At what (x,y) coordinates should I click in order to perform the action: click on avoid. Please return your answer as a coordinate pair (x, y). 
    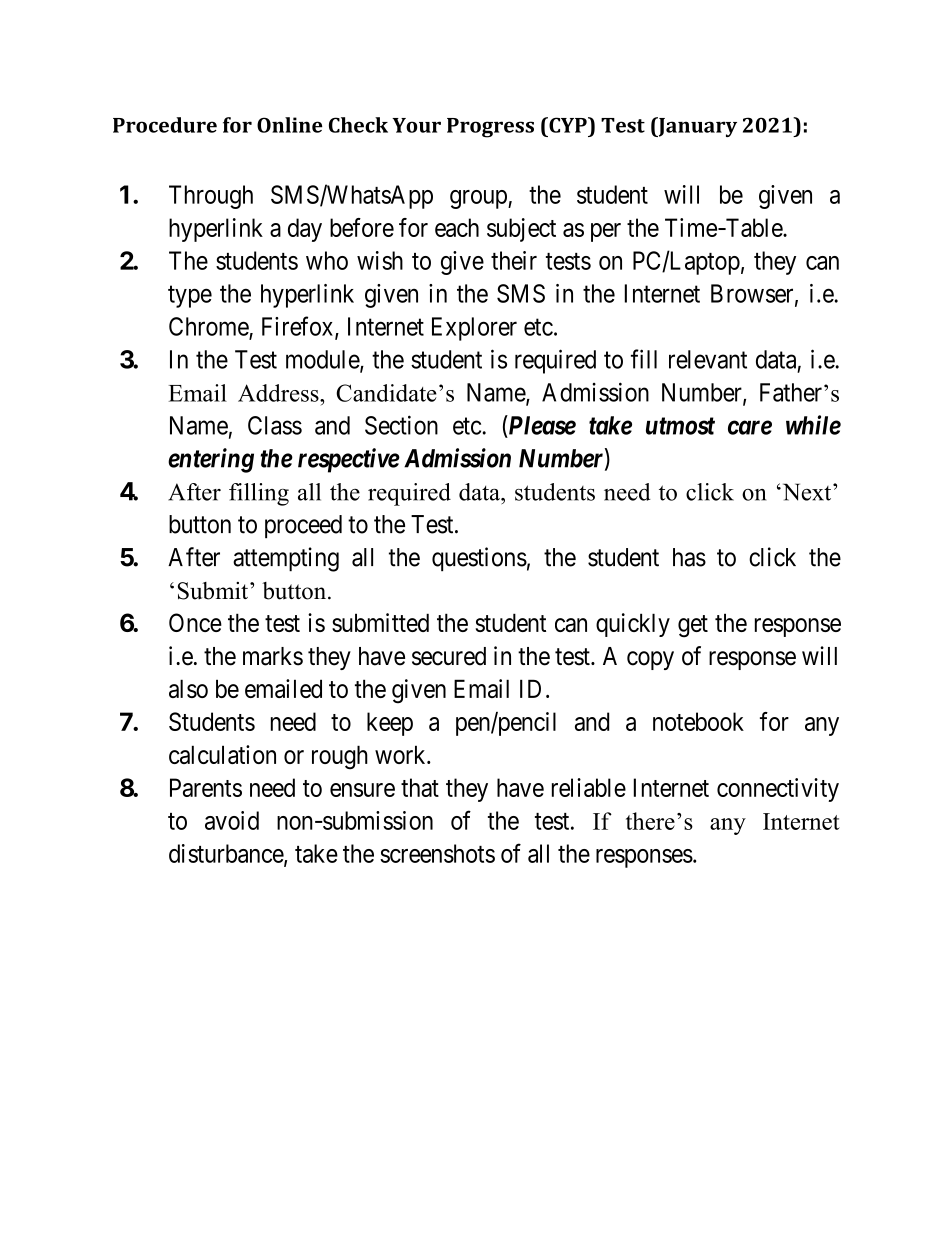
    Looking at the image, I should click on (232, 820).
